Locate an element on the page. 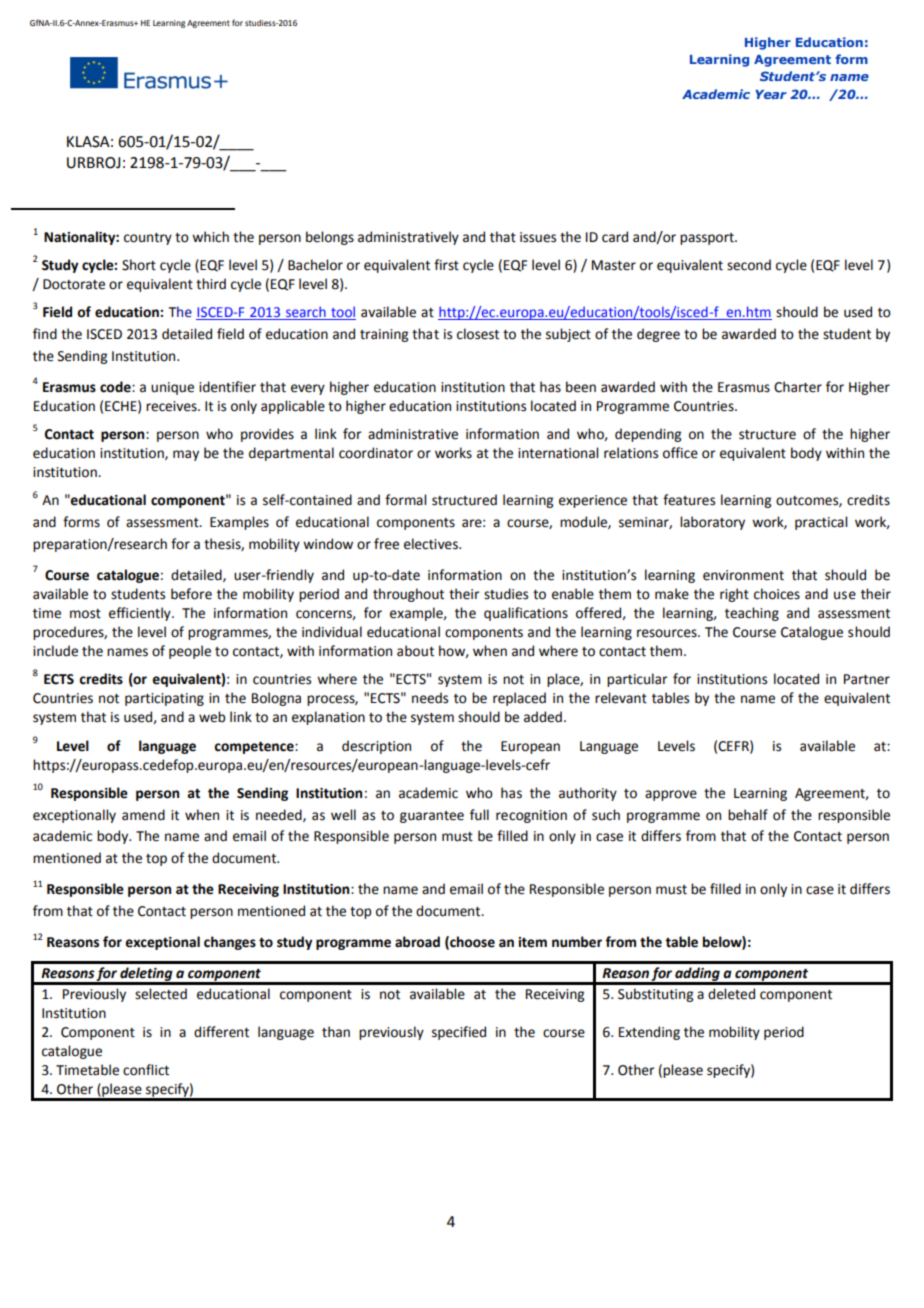  Charter is located at coordinates (798, 387).
